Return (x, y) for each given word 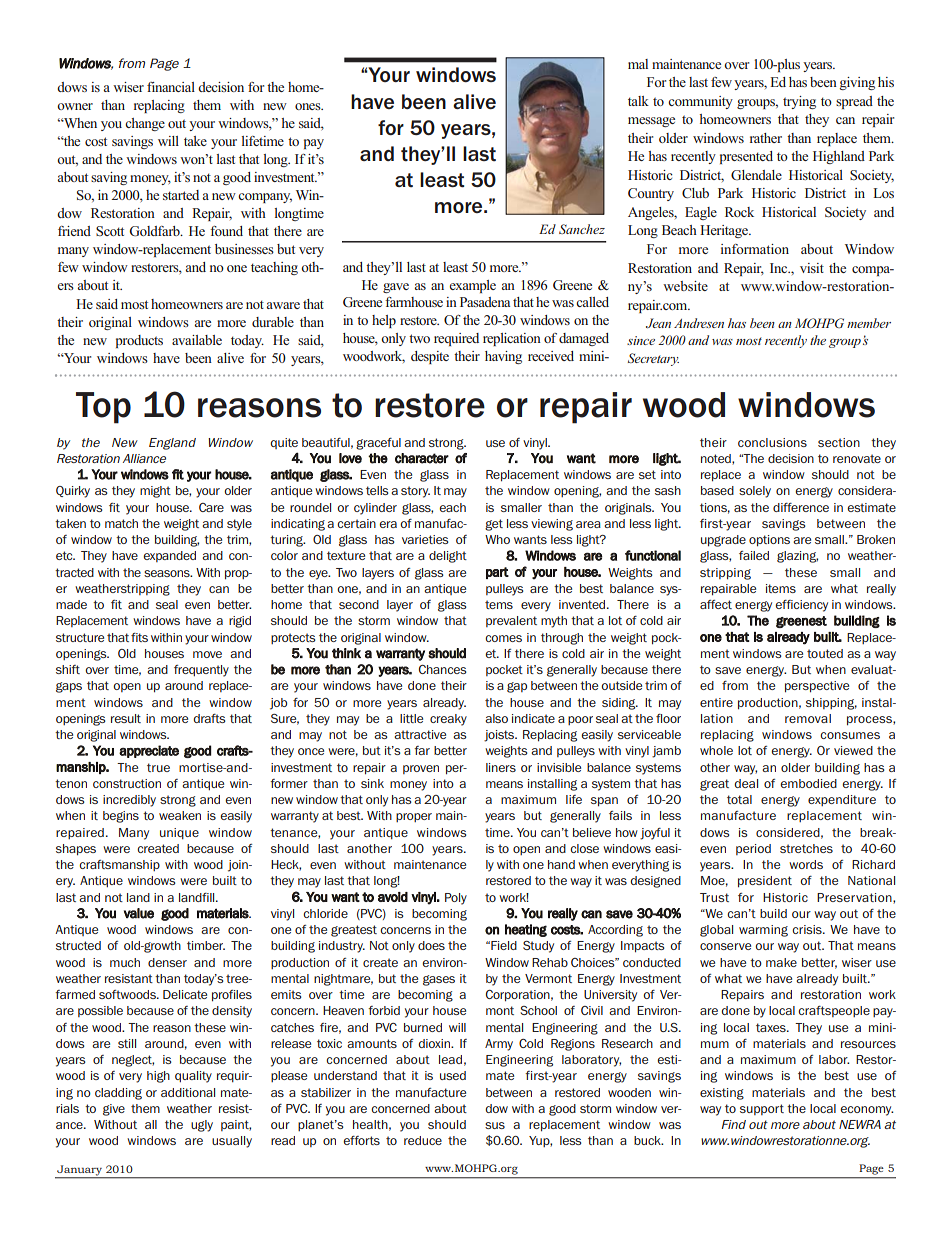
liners (501, 767)
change (145, 124)
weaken (180, 815)
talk (638, 101)
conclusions (772, 442)
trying (799, 102)
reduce (423, 1140)
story (415, 492)
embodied (808, 783)
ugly (202, 1126)
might (155, 492)
